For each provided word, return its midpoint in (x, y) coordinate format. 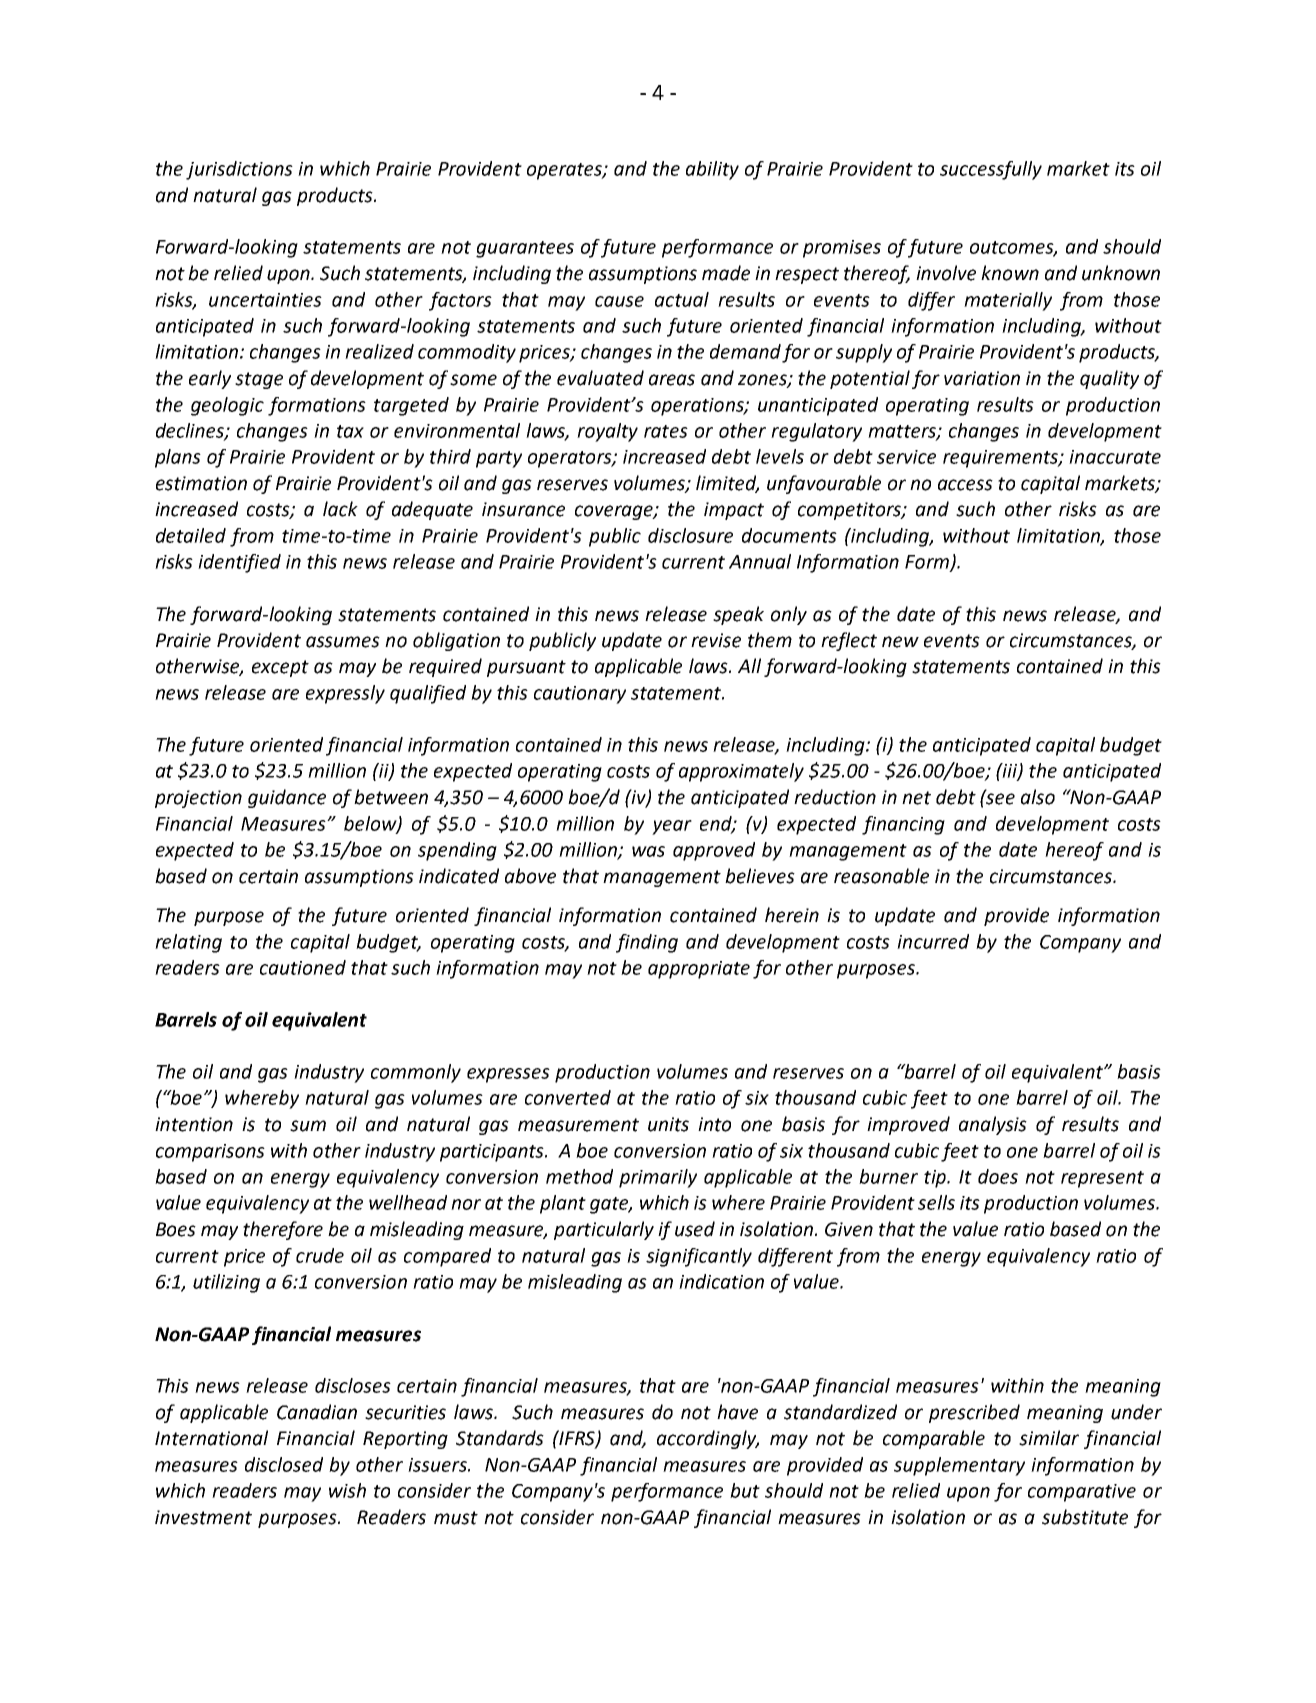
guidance (287, 798)
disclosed (284, 1464)
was (648, 851)
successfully (991, 170)
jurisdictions (239, 170)
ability (712, 170)
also (1038, 797)
